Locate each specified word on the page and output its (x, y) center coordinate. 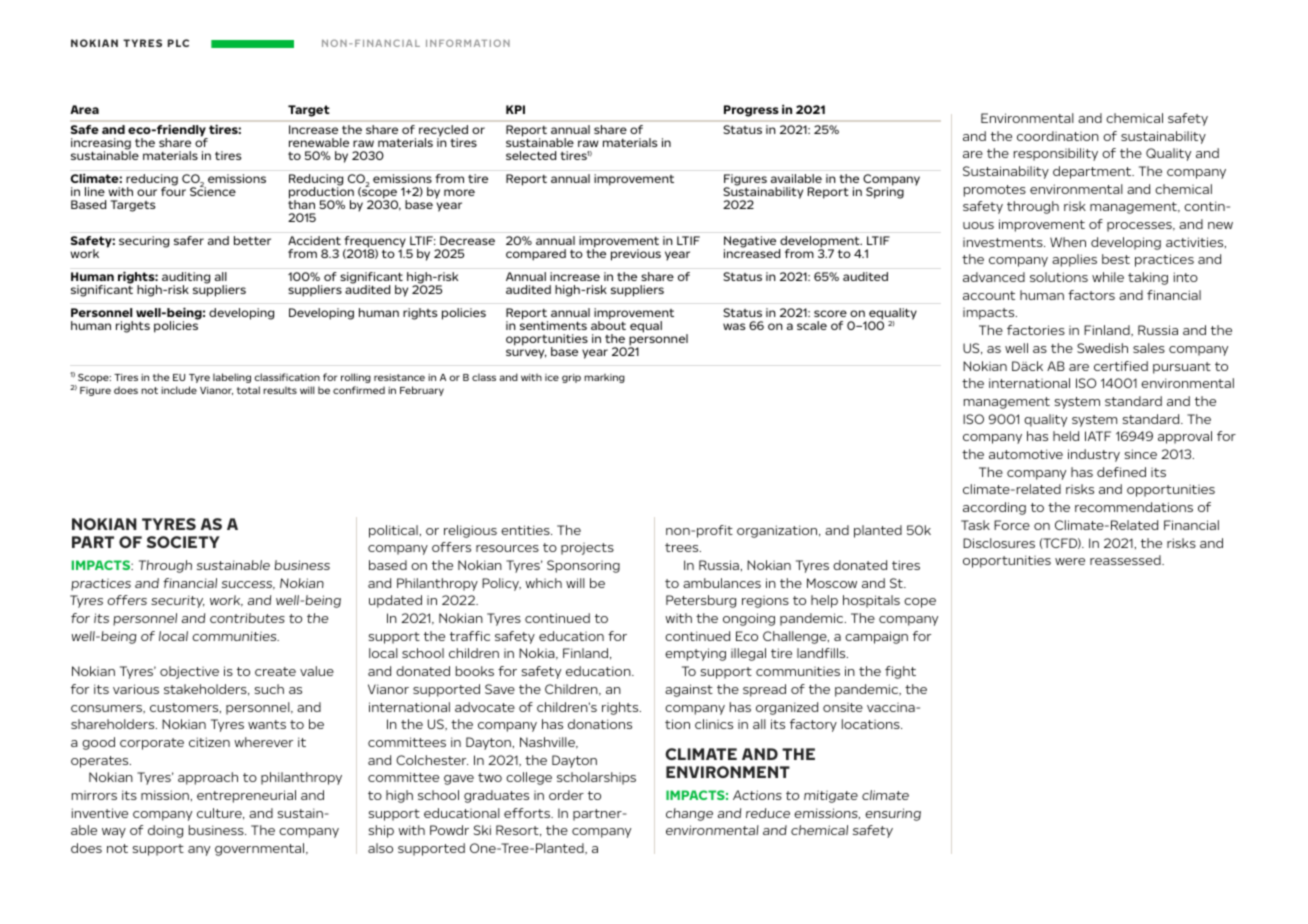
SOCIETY (183, 542)
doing (165, 831)
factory (813, 725)
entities (526, 530)
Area (84, 109)
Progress (751, 111)
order (566, 795)
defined (1121, 472)
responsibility (1056, 154)
